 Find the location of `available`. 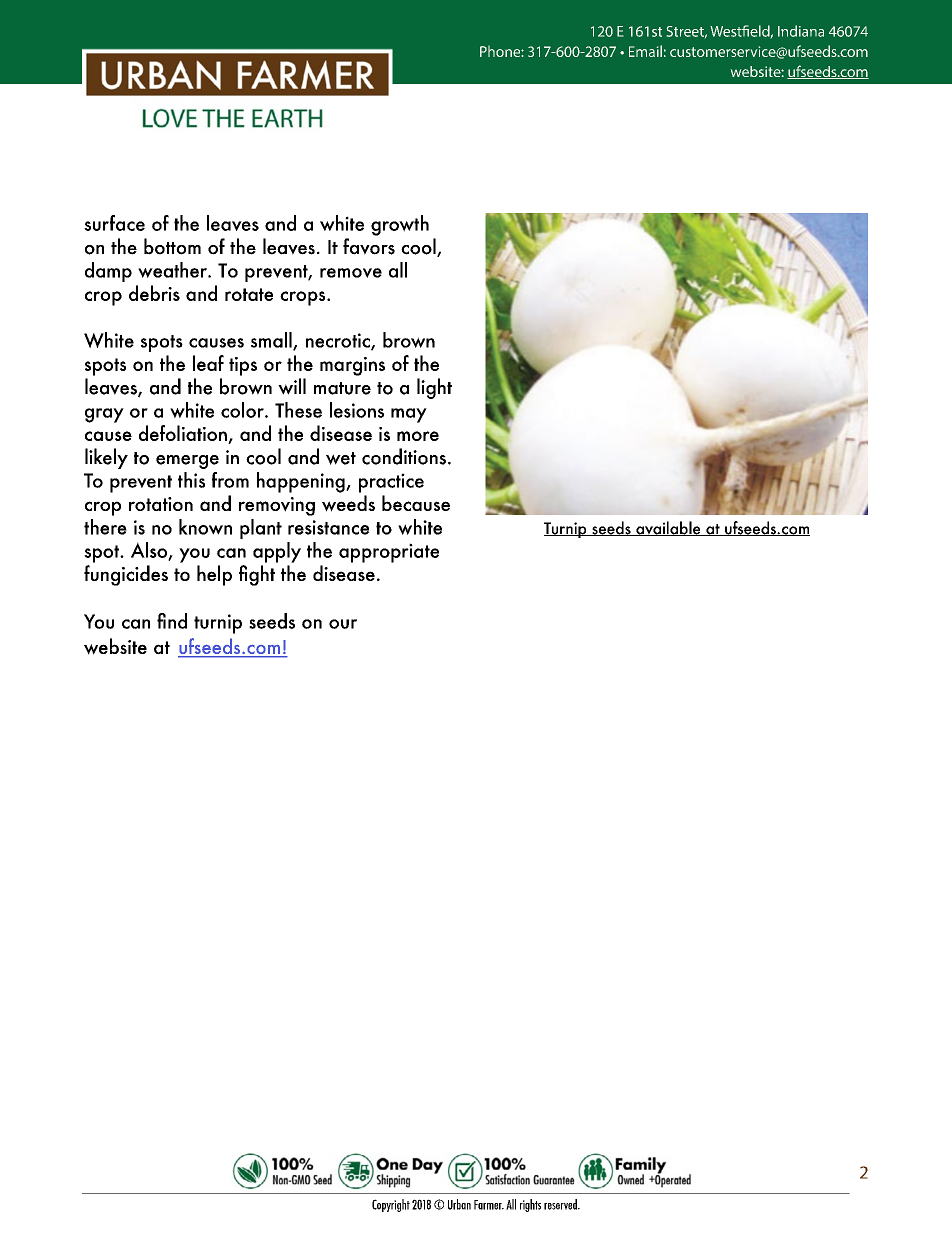

available is located at coordinates (668, 528).
